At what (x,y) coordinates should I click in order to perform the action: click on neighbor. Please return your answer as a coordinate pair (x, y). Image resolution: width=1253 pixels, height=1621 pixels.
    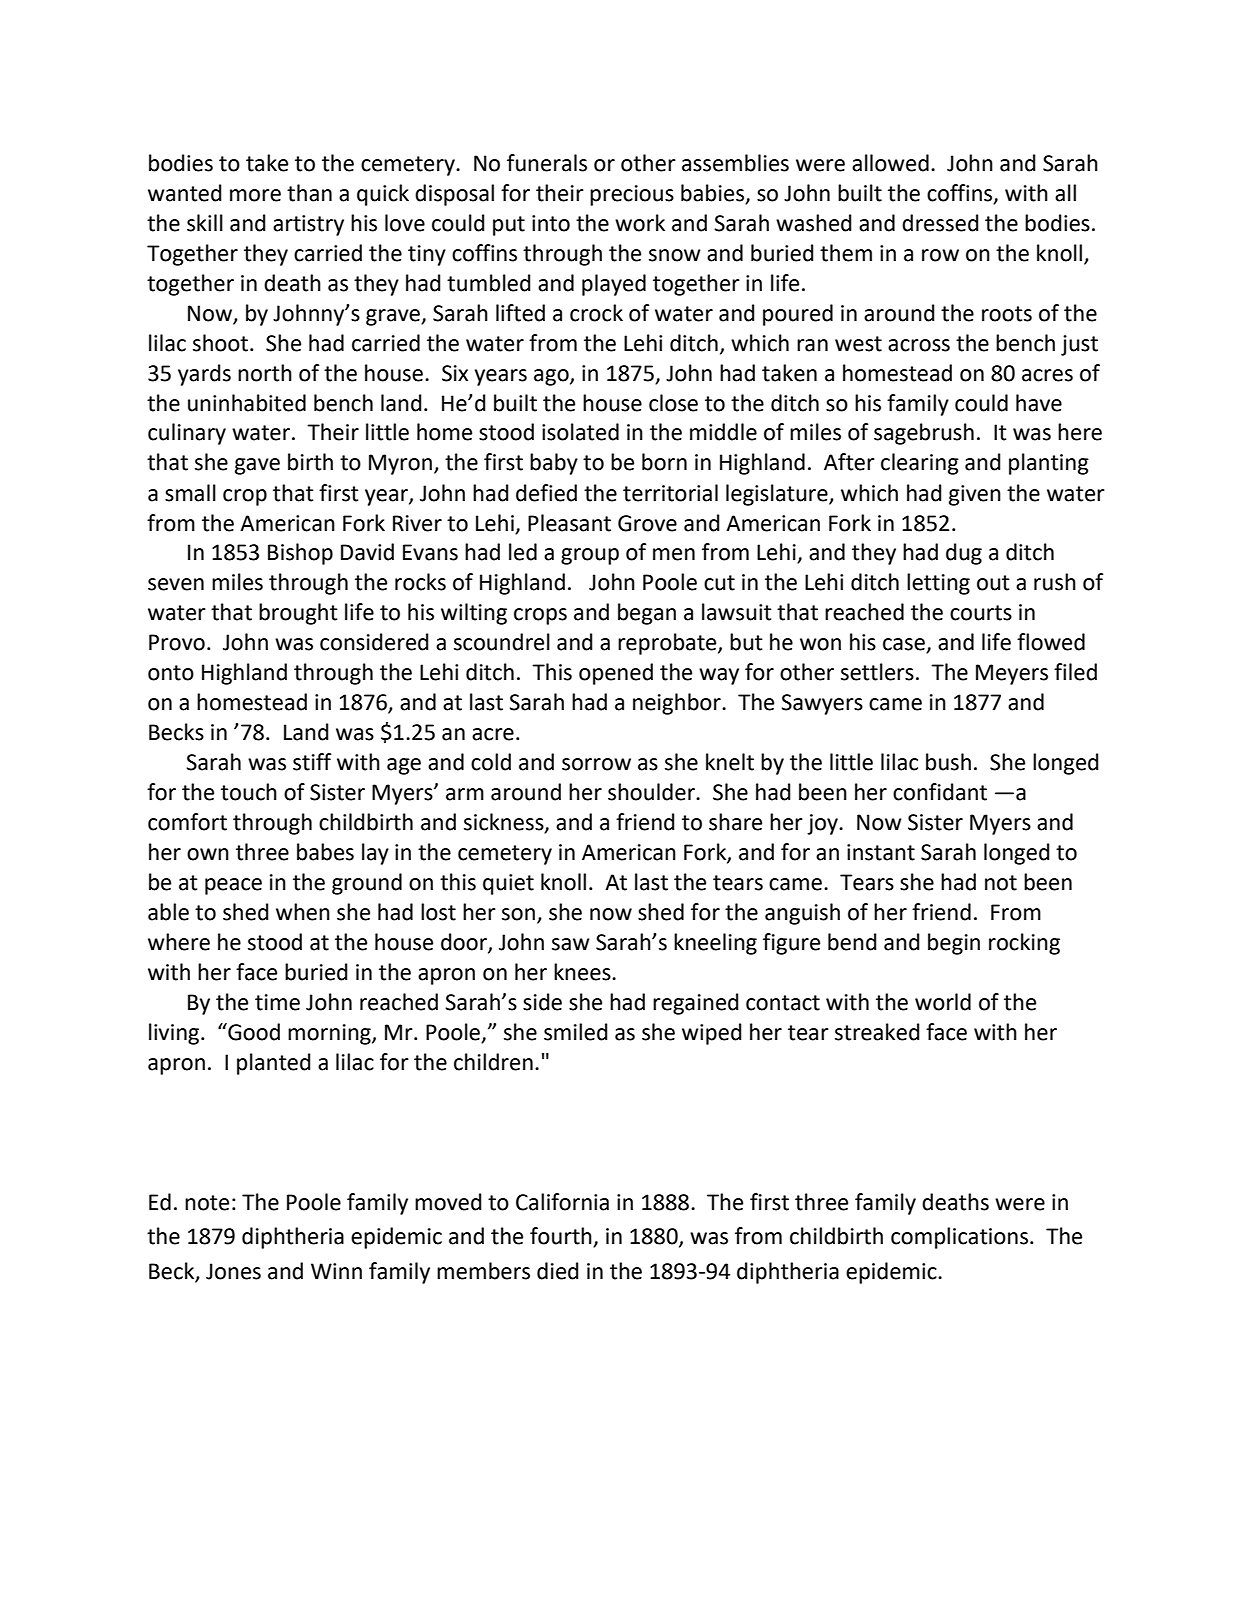
    Looking at the image, I should click on (678, 704).
